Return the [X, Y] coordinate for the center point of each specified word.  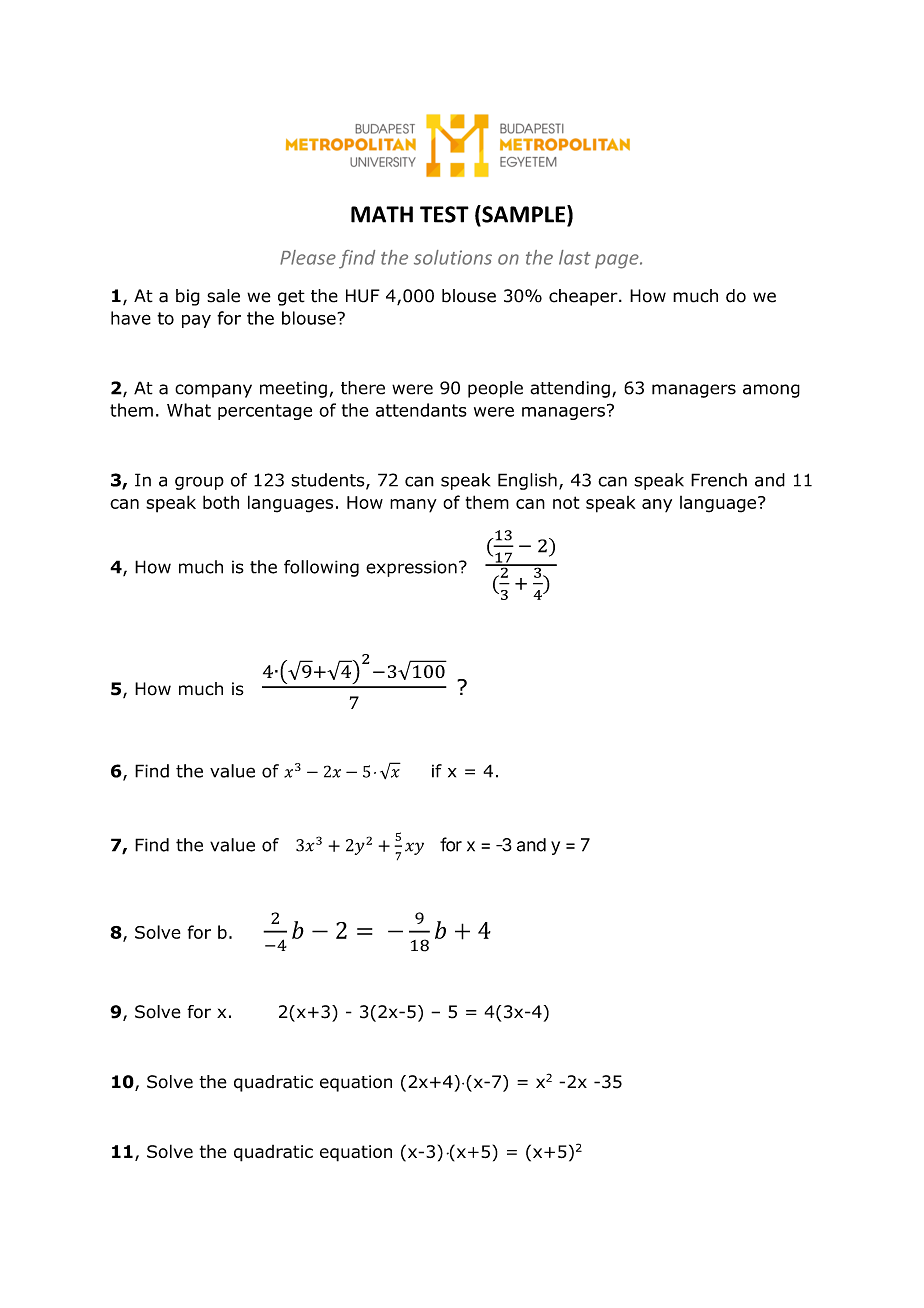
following [321, 568]
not [566, 502]
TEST [444, 214]
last [575, 257]
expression [411, 568]
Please [308, 257]
